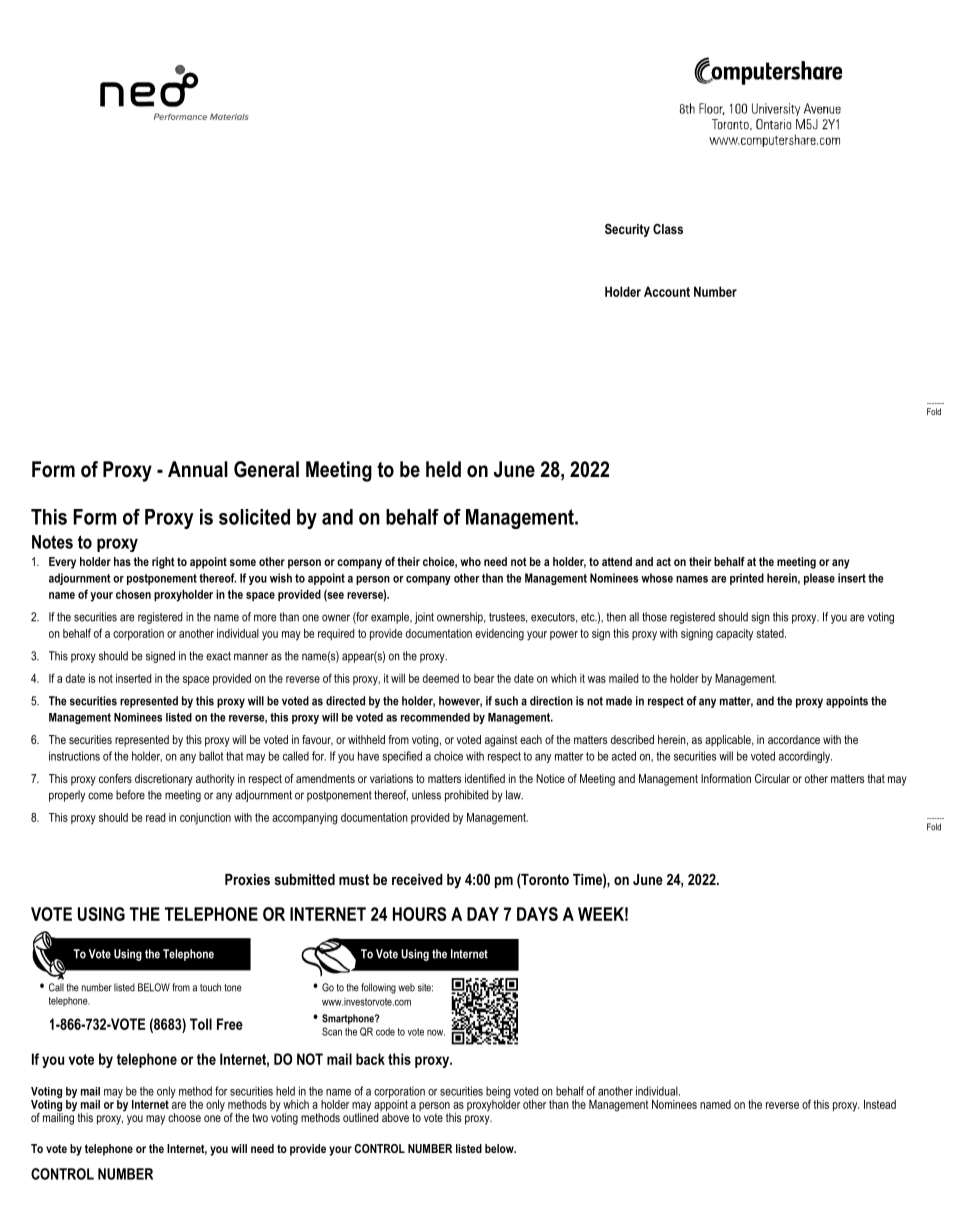 This image has width=953, height=1232. What do you see at coordinates (155, 817) in the image?
I see `read` at bounding box center [155, 817].
